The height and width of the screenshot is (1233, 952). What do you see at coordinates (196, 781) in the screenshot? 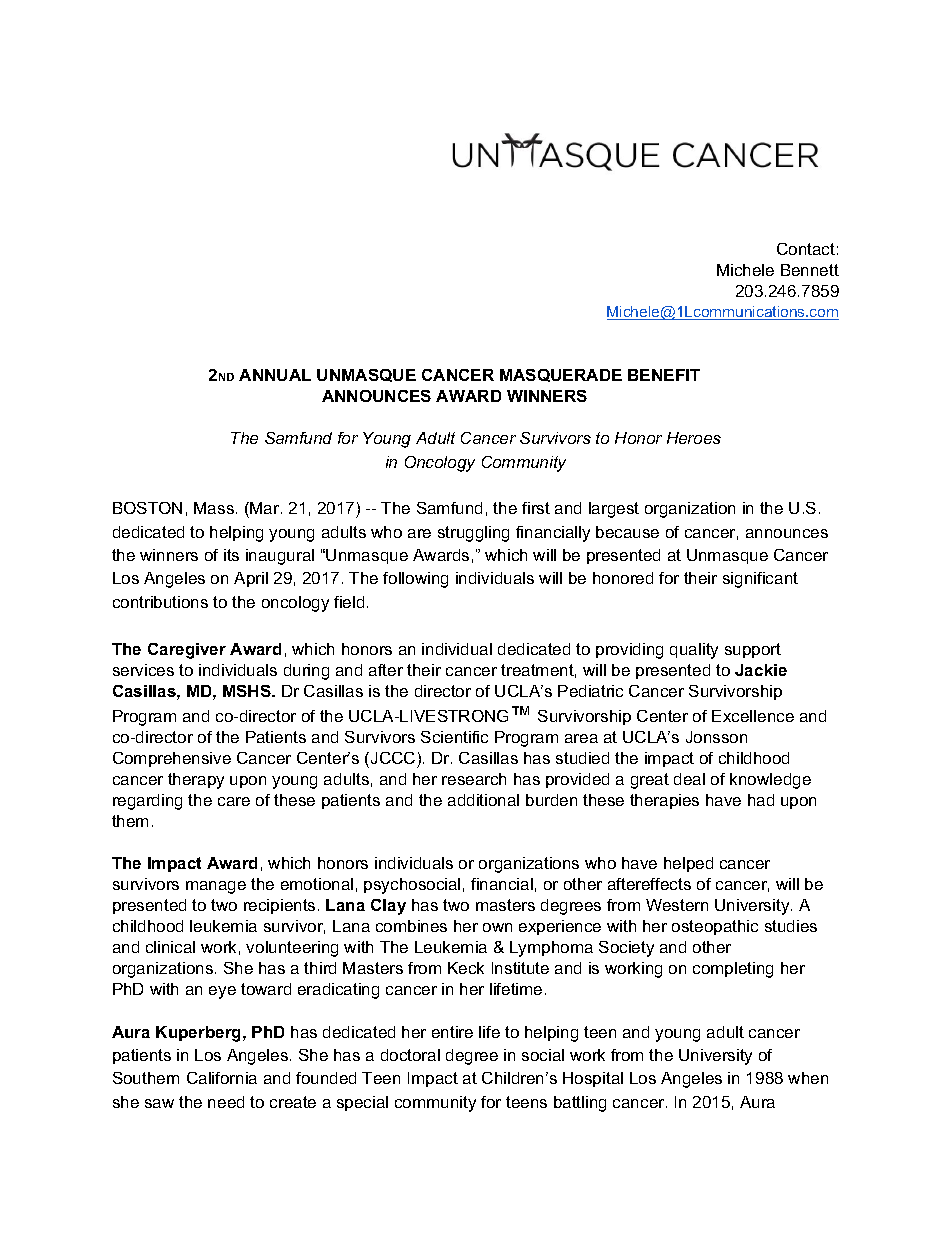
I see `therapy` at bounding box center [196, 781].
